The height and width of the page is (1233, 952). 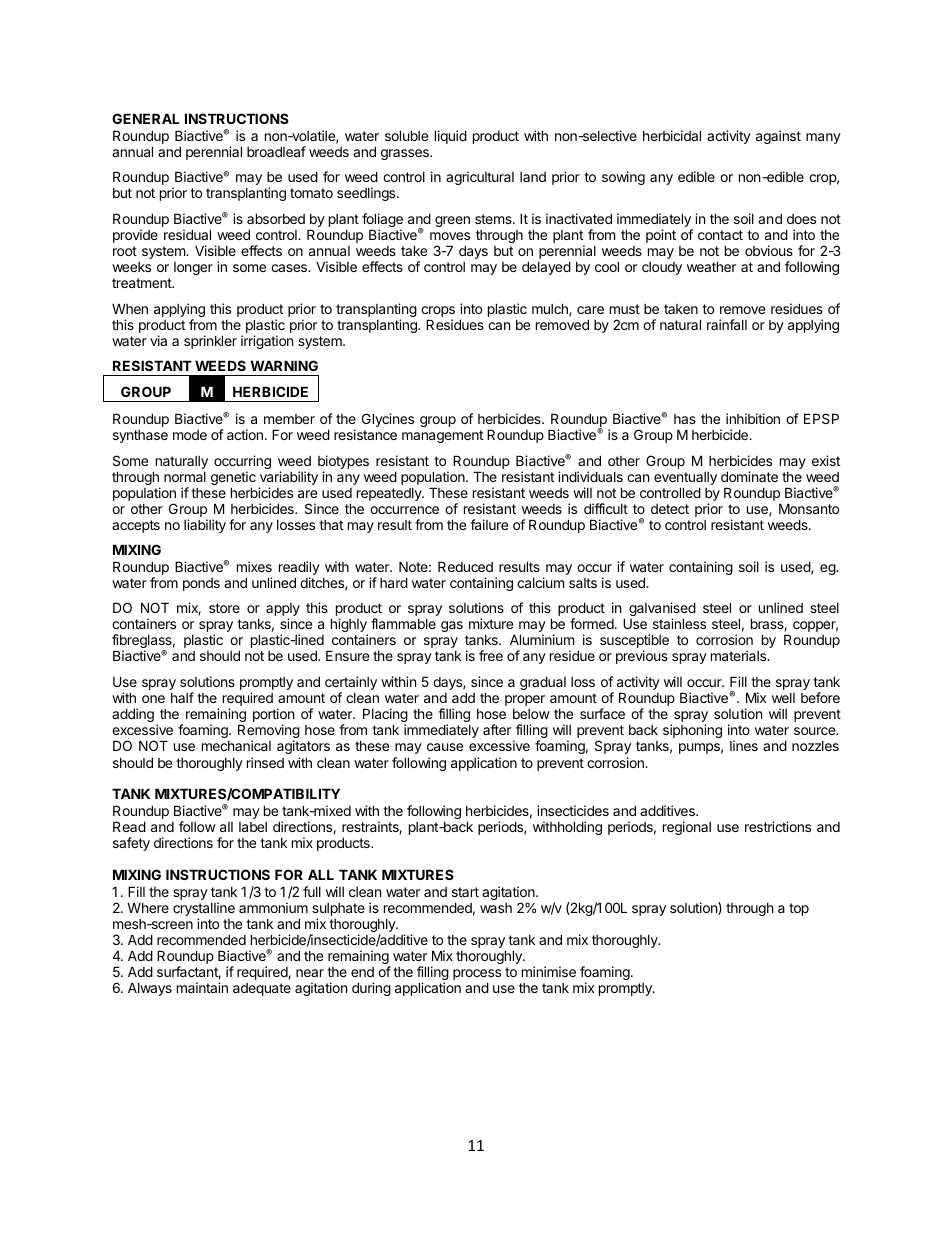 I want to click on mode, so click(x=190, y=435).
